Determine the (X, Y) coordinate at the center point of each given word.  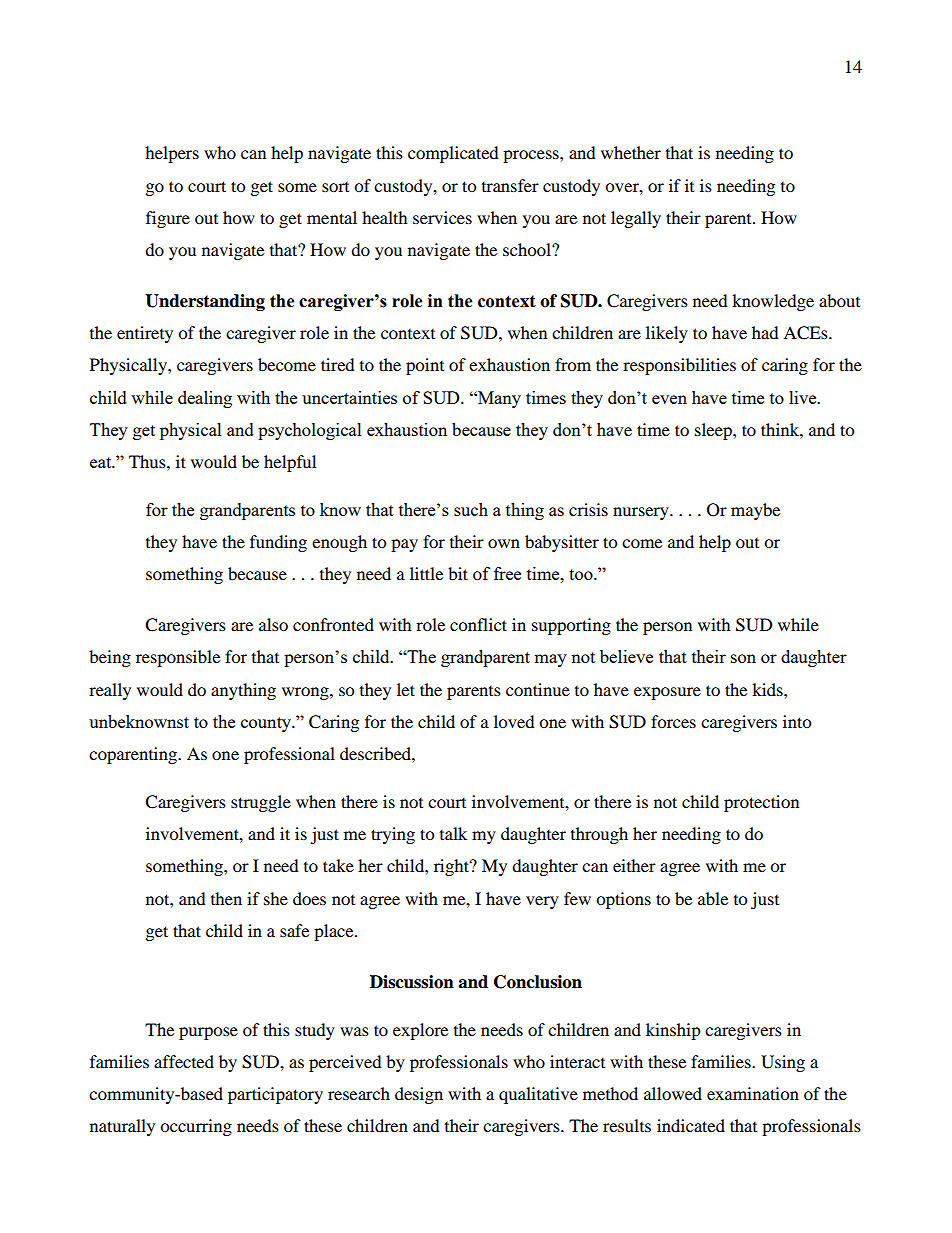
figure (168, 219)
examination (753, 1093)
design (419, 1095)
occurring (196, 1127)
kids (768, 689)
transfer (510, 185)
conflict (478, 624)
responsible (178, 658)
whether (631, 152)
